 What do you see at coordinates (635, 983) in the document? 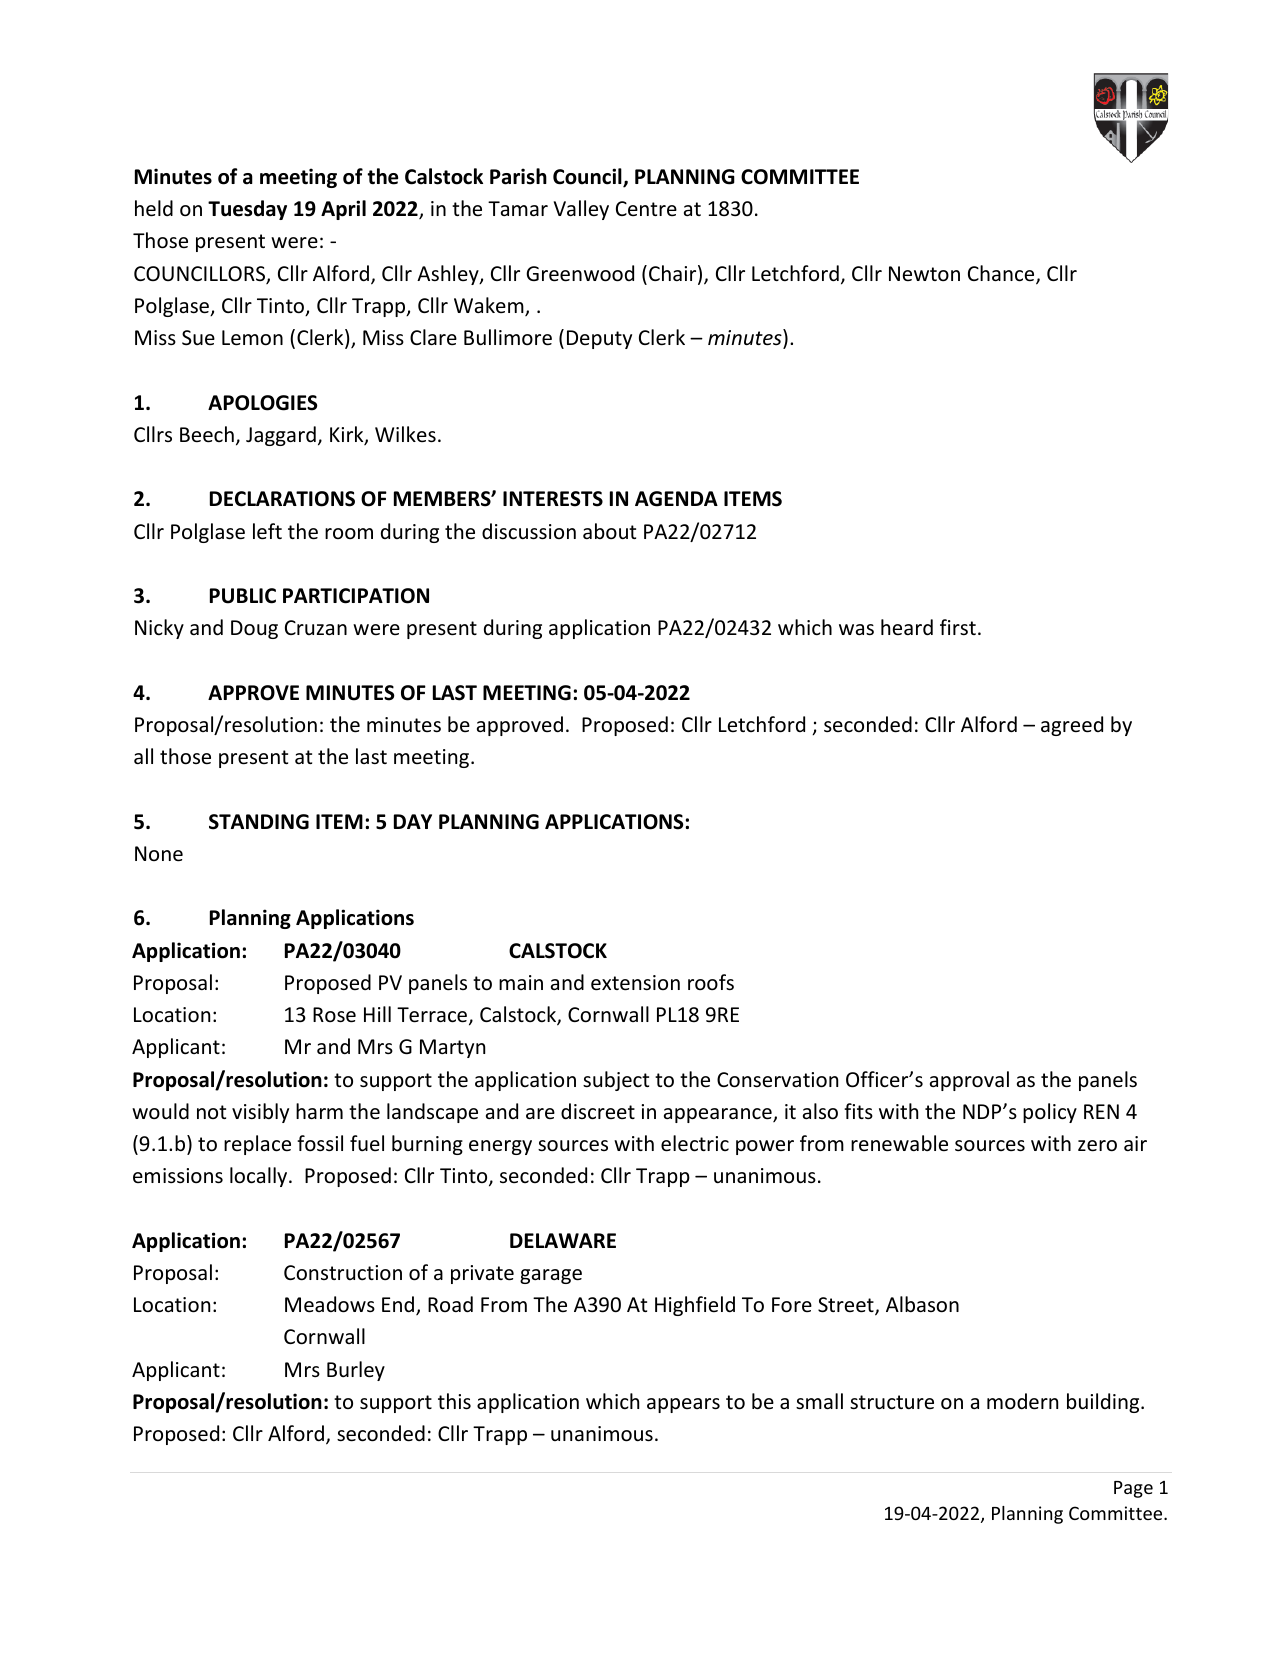
I see `extension` at bounding box center [635, 983].
